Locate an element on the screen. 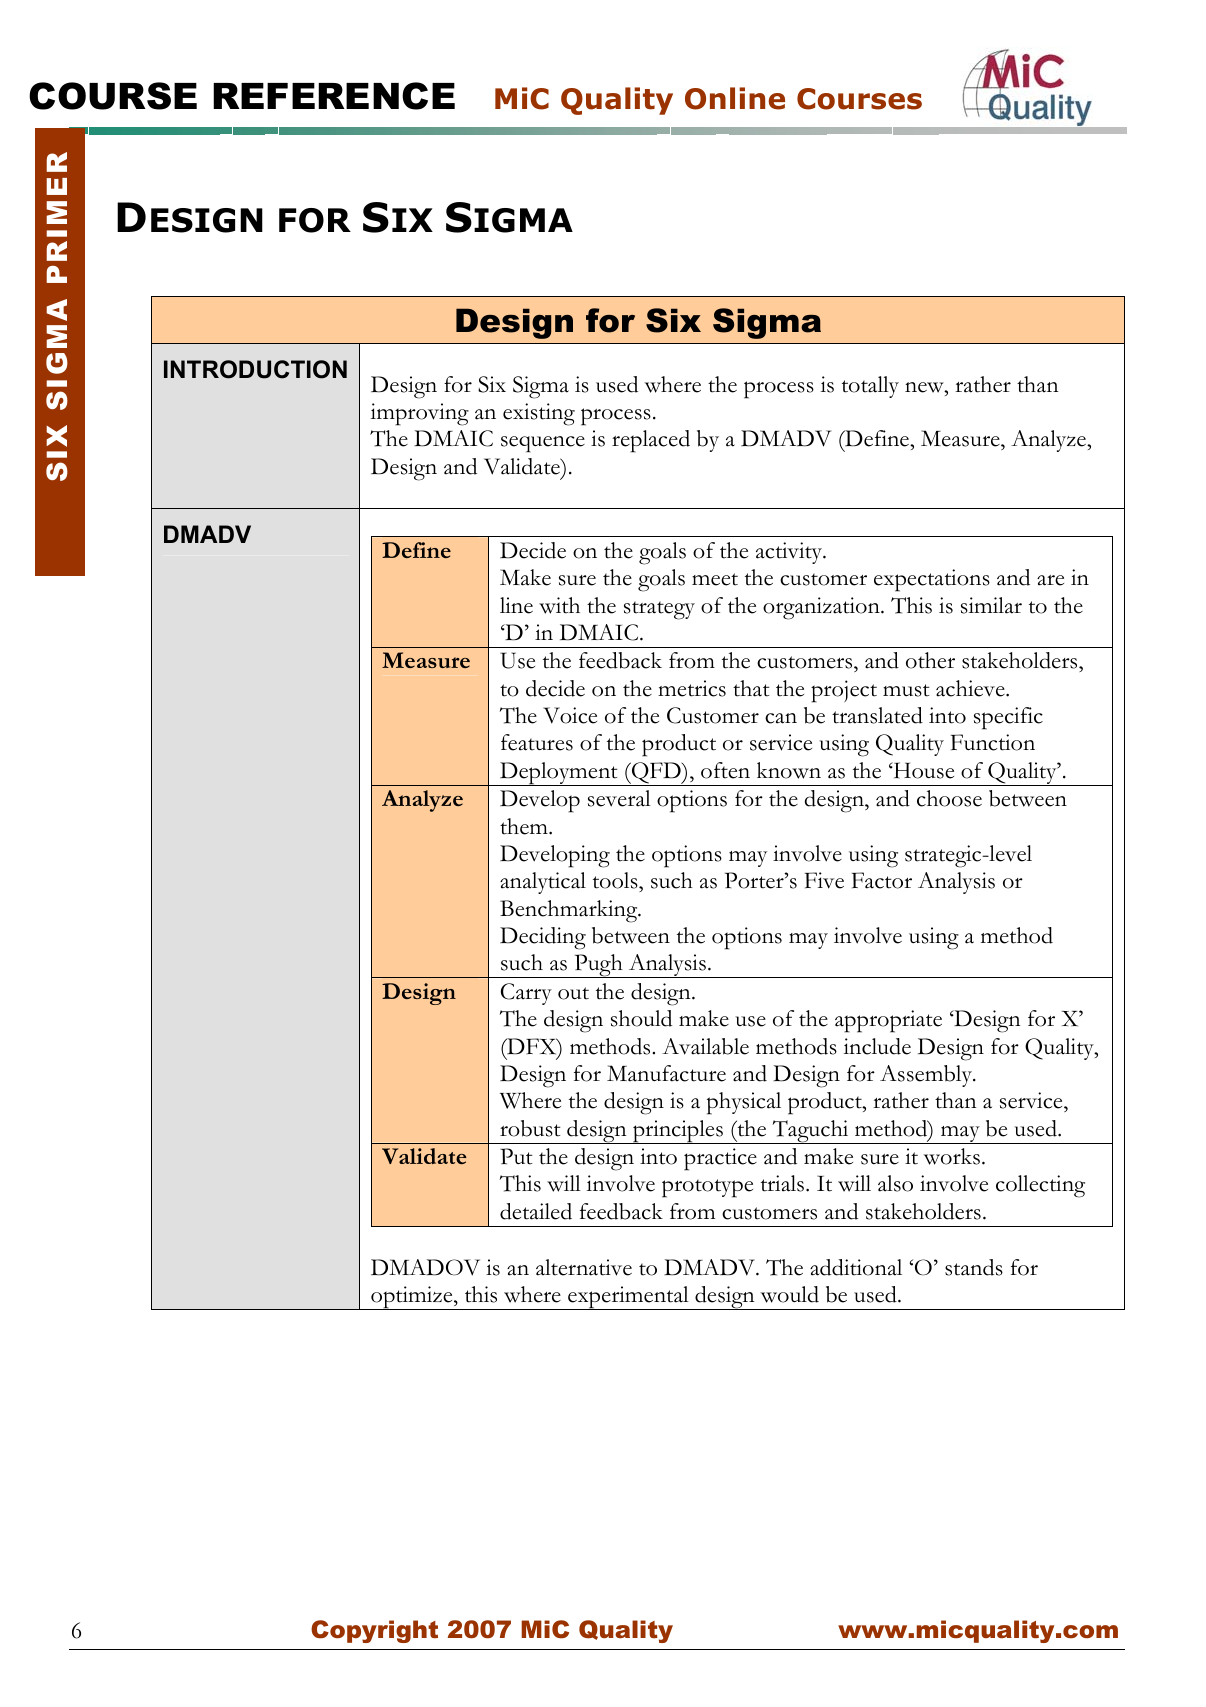  Assembly is located at coordinates (927, 1076).
